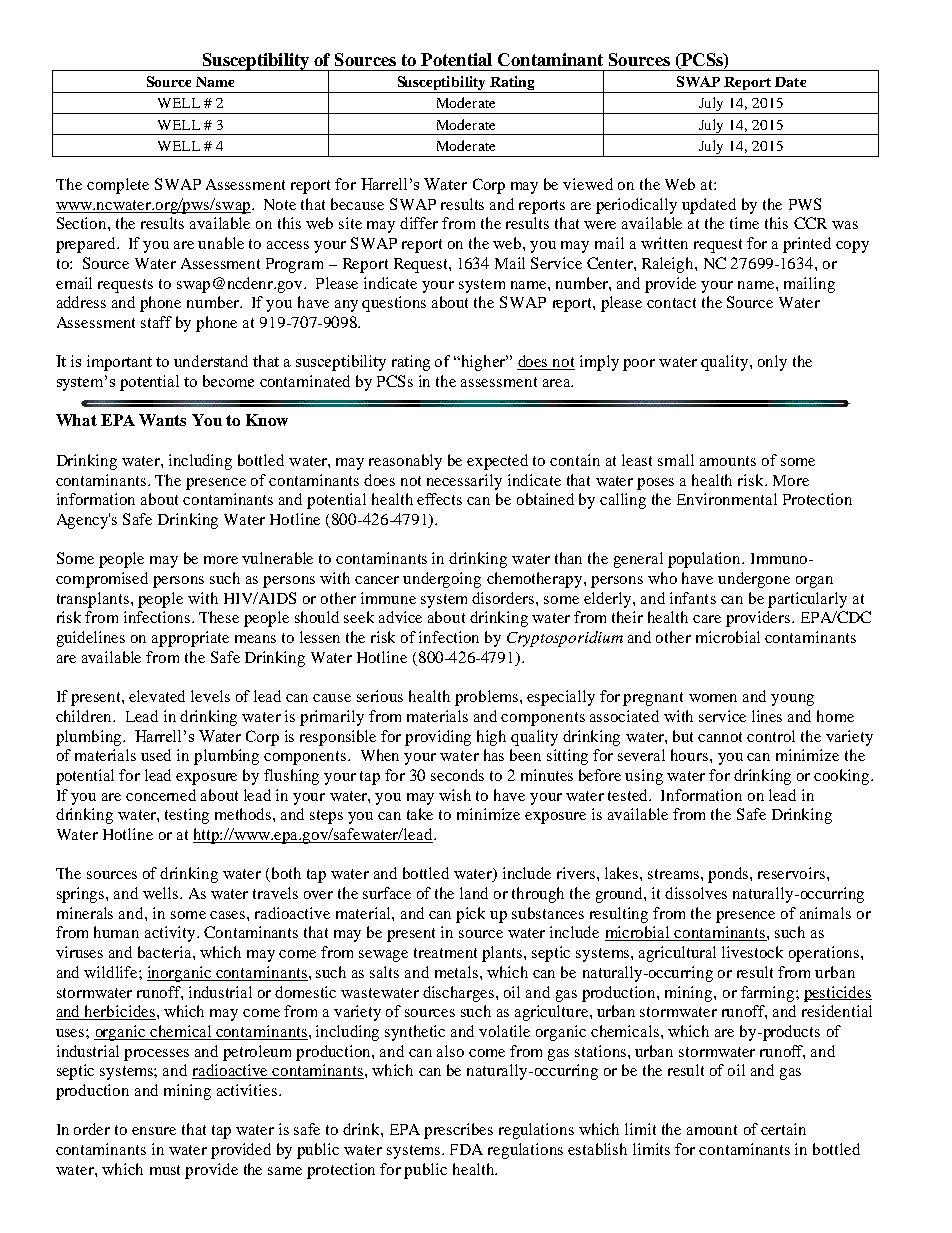 The height and width of the screenshot is (1233, 952). Describe the element at coordinates (118, 186) in the screenshot. I see `complete` at that location.
